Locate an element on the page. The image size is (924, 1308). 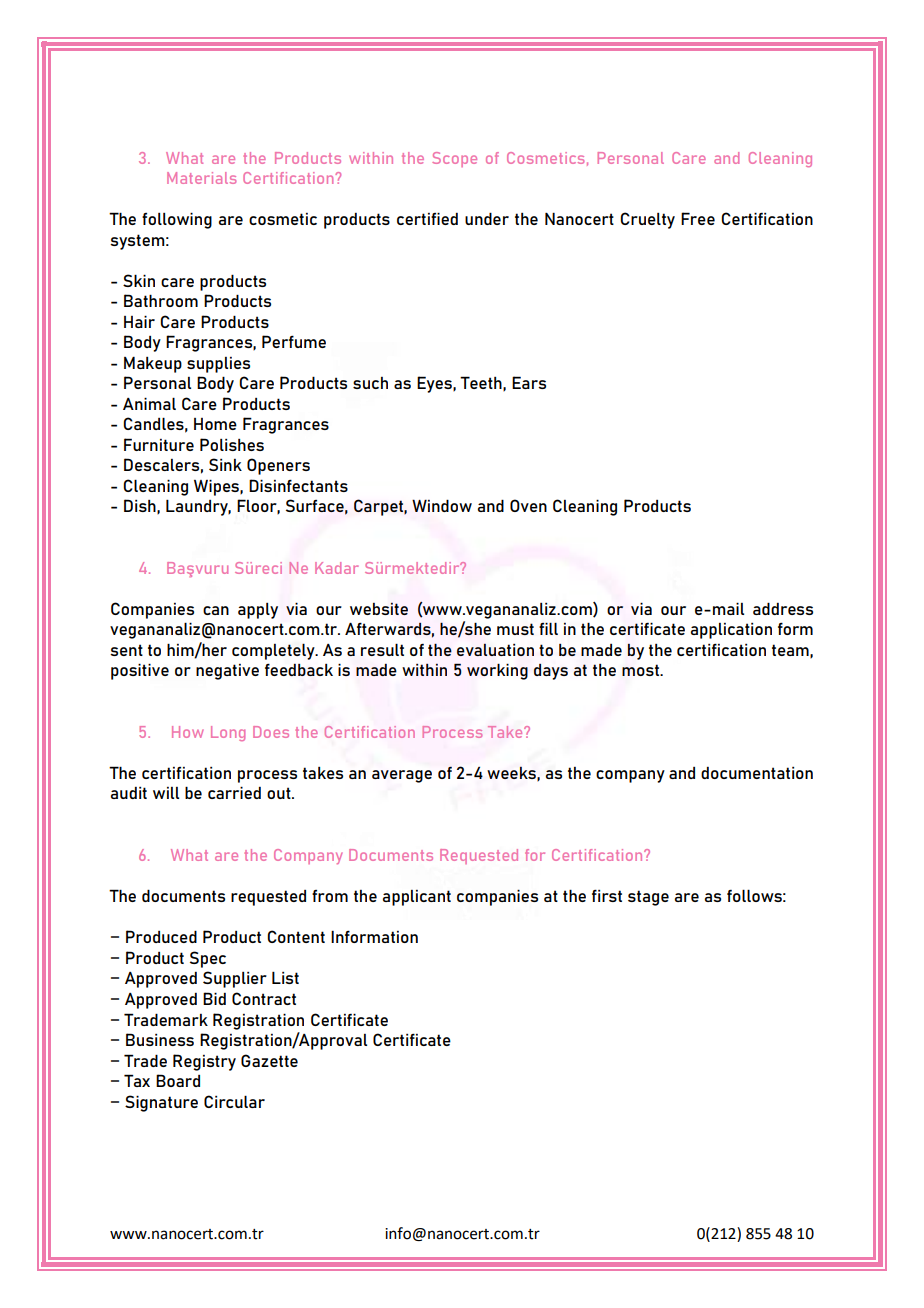
Scope is located at coordinates (454, 159).
